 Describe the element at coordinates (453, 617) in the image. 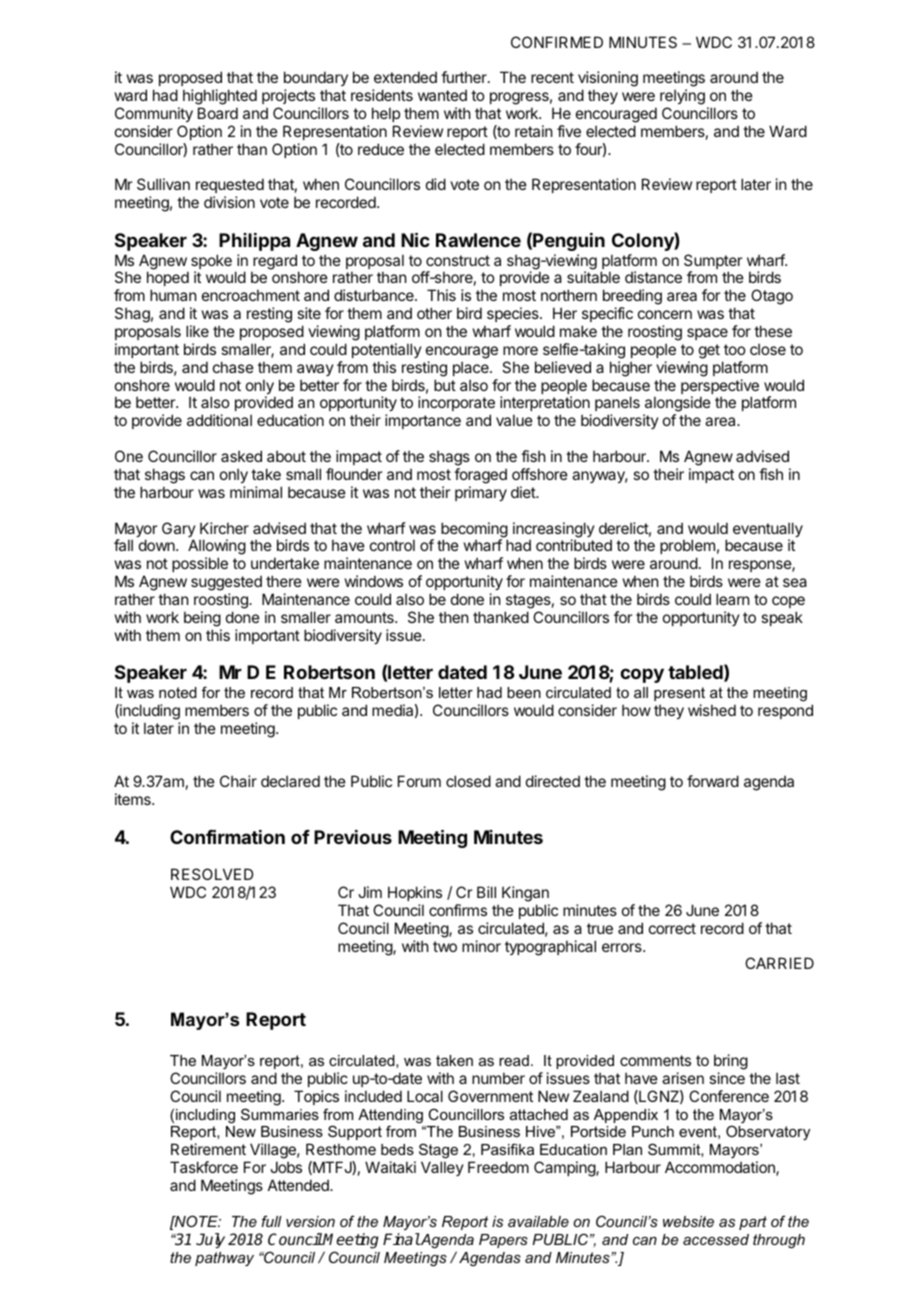

I see `then` at that location.
